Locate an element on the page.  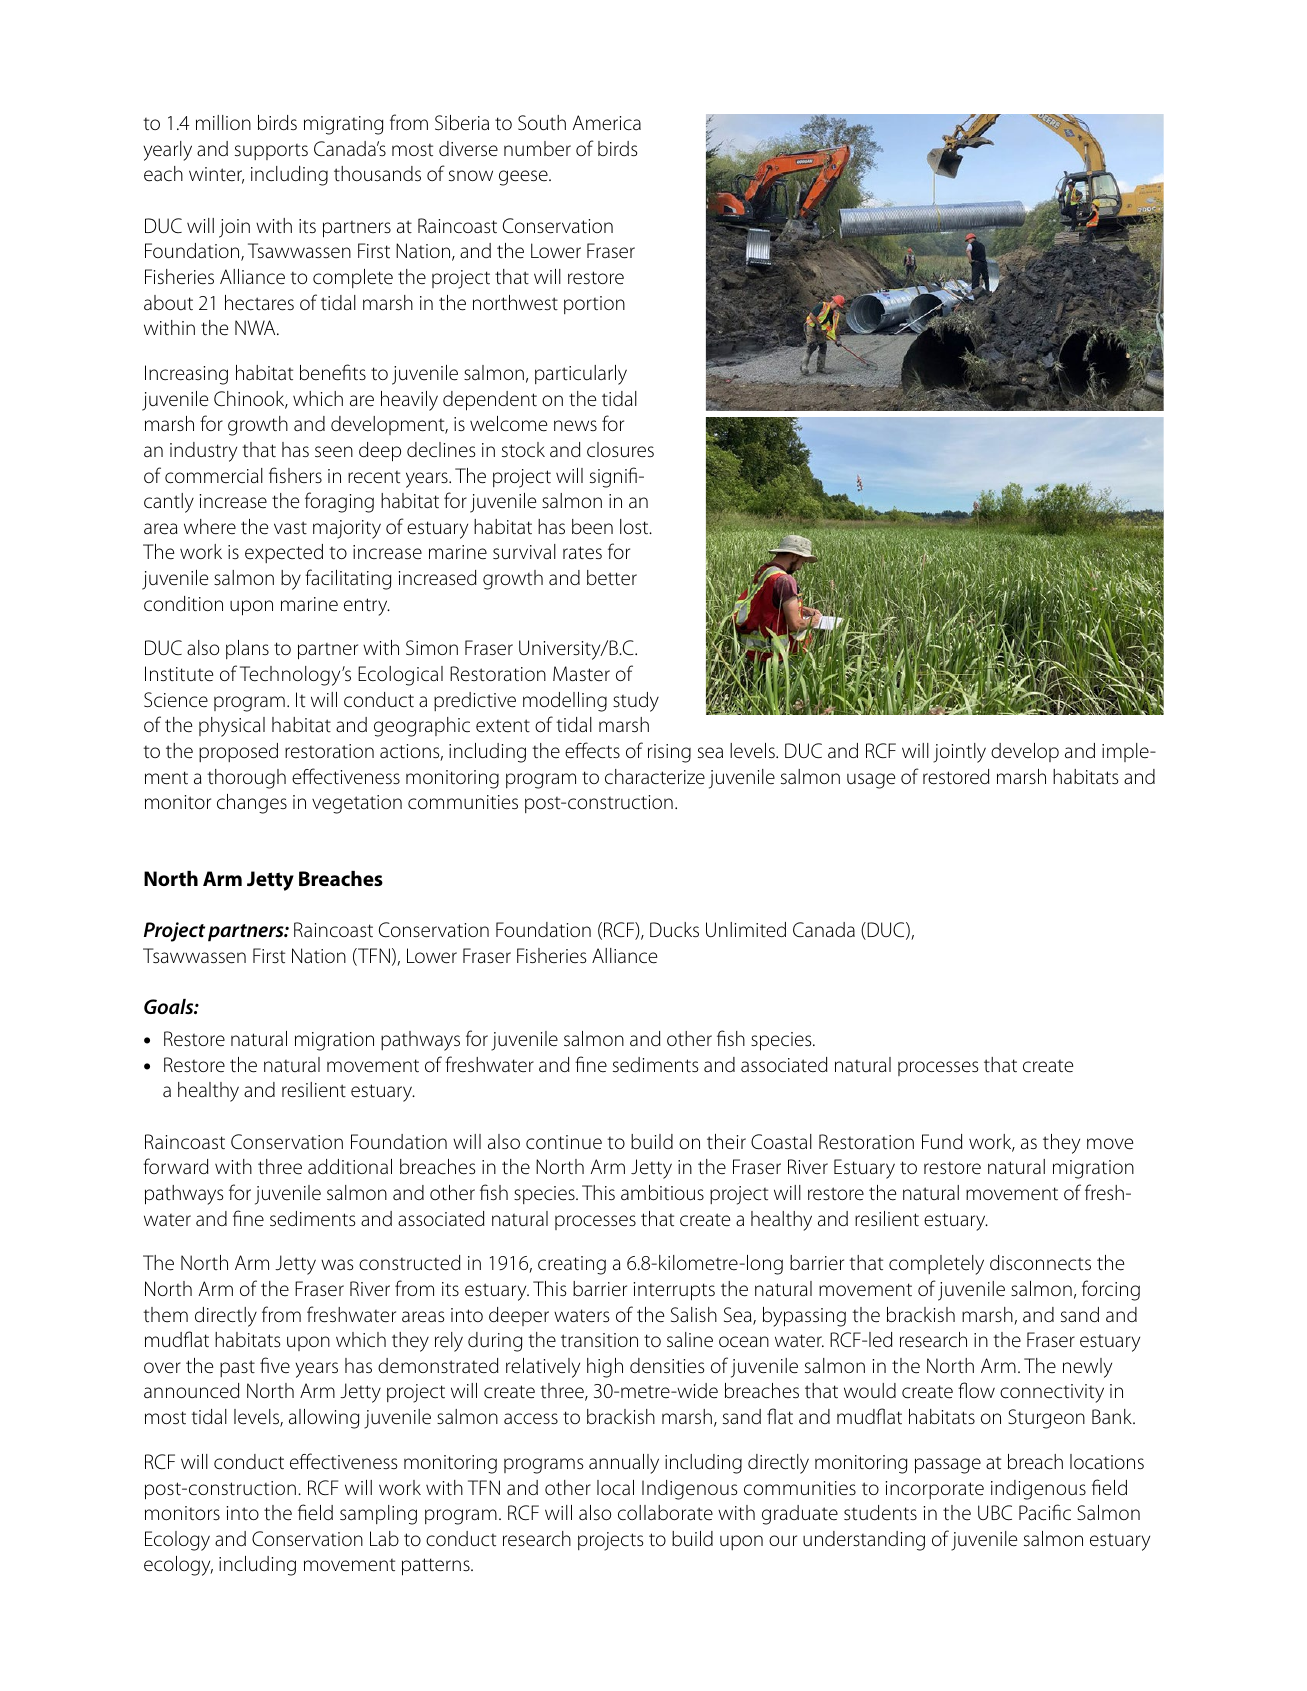
usage is located at coordinates (871, 781).
